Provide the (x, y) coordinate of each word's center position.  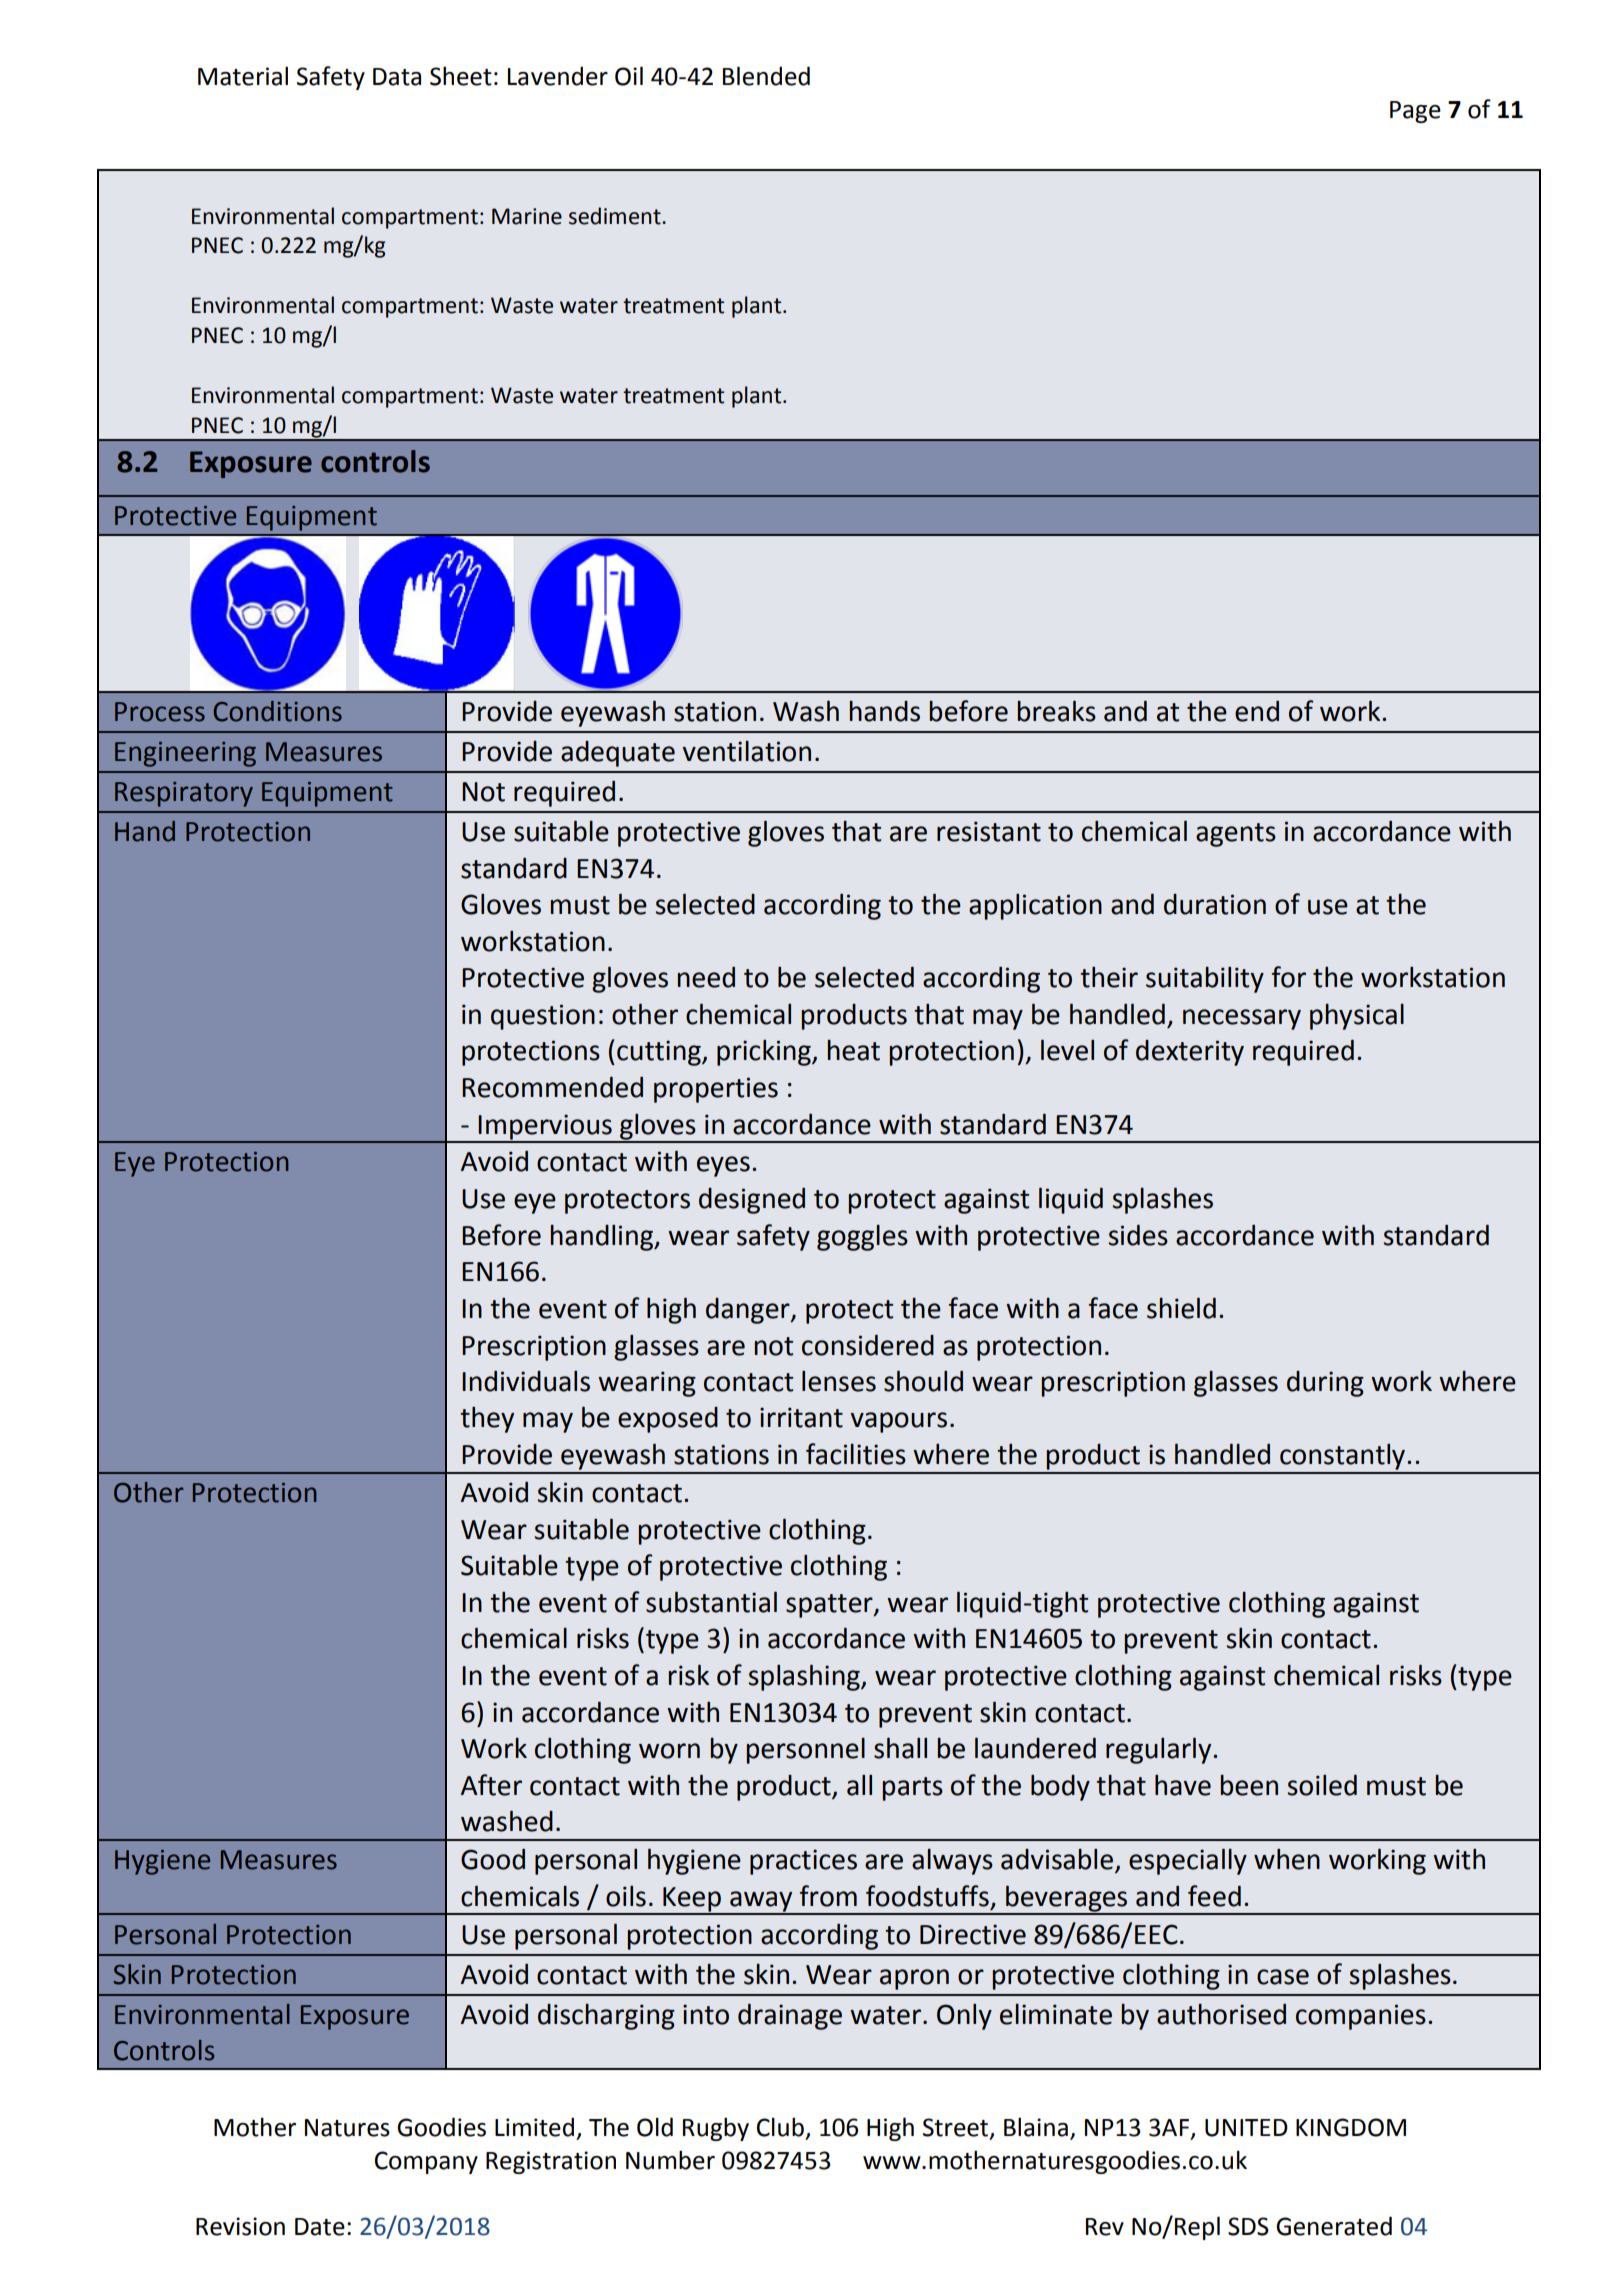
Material (243, 76)
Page (1415, 112)
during (1325, 1384)
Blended (766, 76)
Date (320, 2227)
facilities (856, 1454)
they (487, 1420)
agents (1236, 835)
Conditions (277, 711)
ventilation (746, 751)
